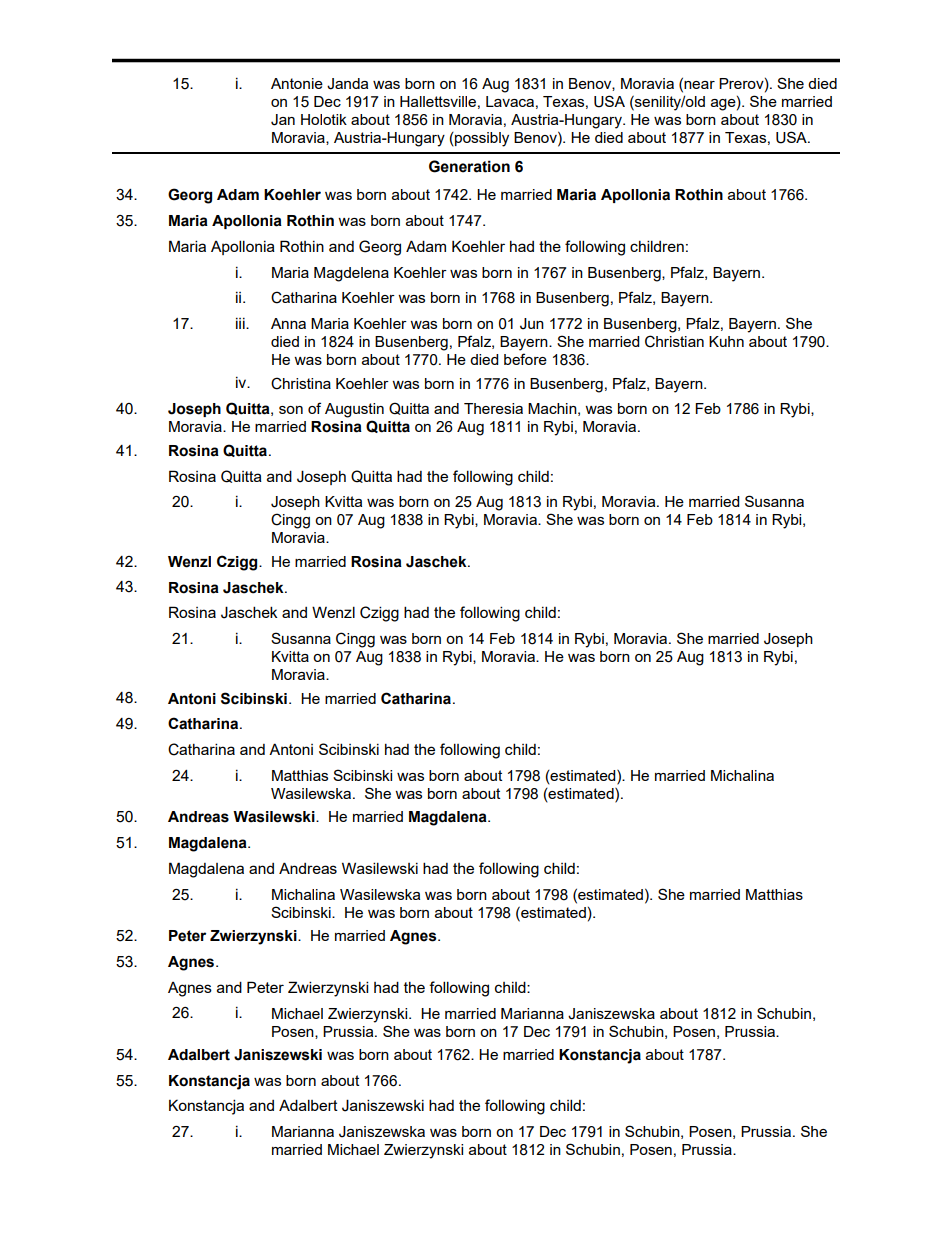  What do you see at coordinates (469, 166) in the screenshot?
I see `Generation` at bounding box center [469, 166].
